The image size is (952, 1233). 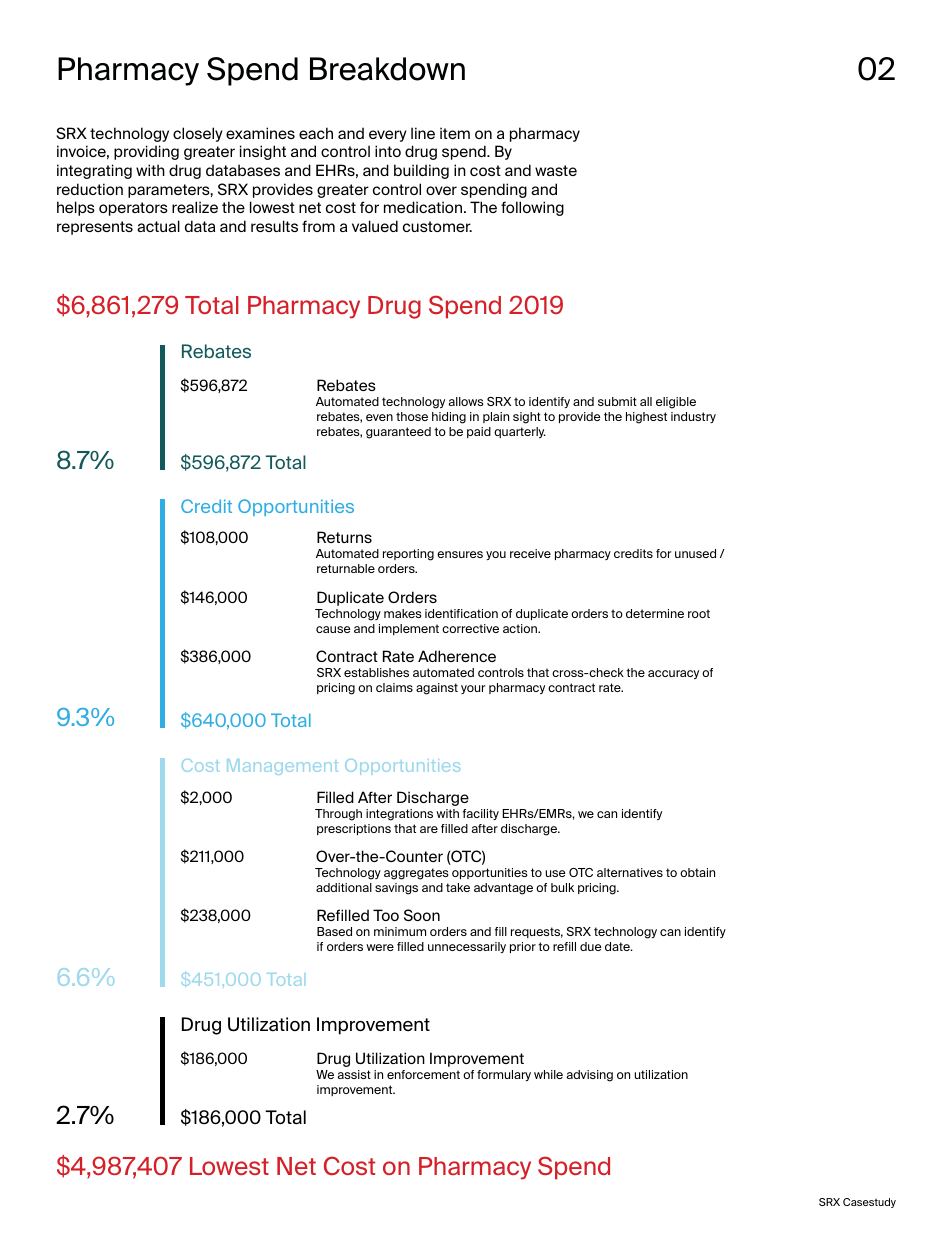 What do you see at coordinates (158, 226) in the image?
I see `actual` at bounding box center [158, 226].
